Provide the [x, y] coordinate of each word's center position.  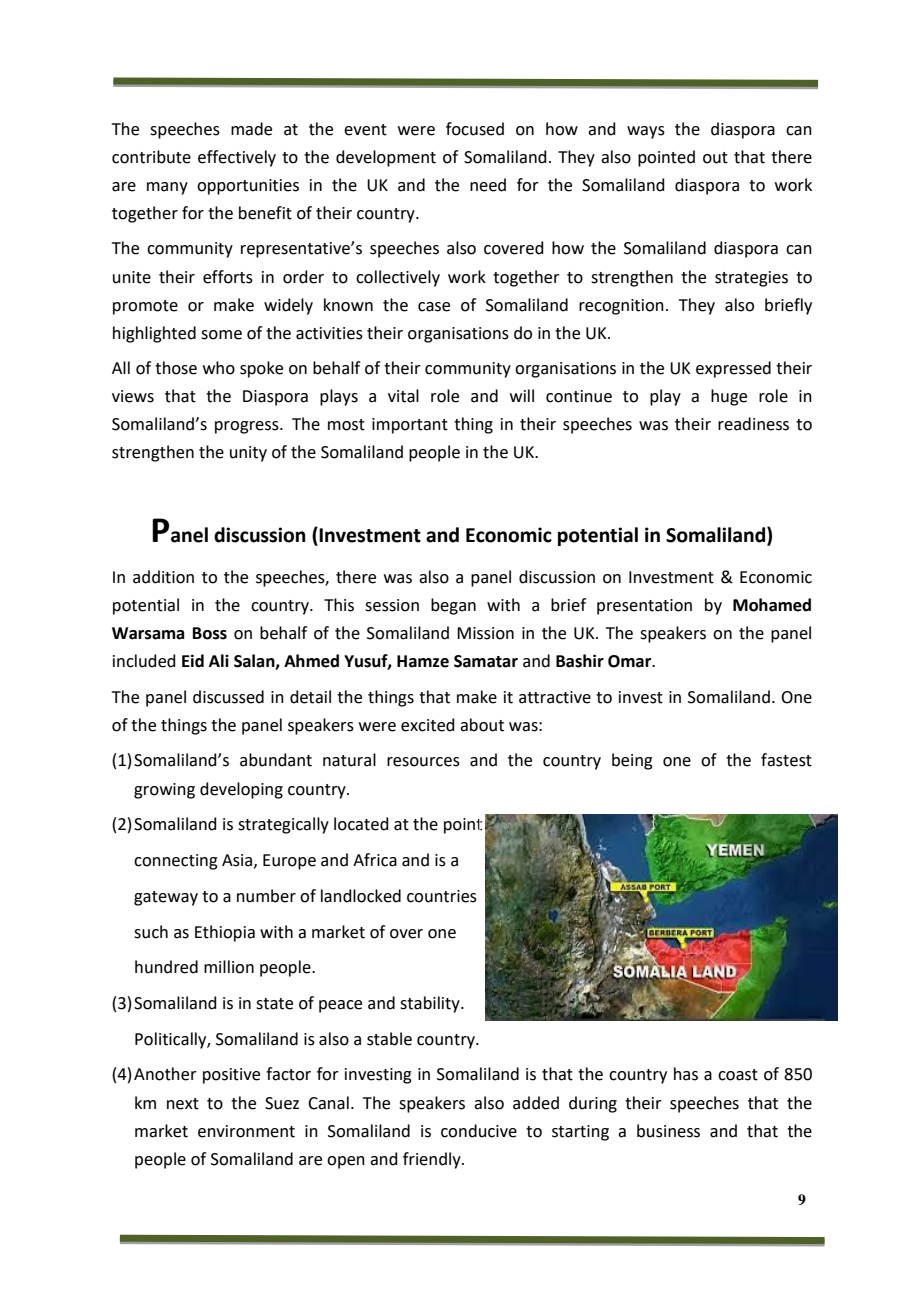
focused [475, 129]
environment [246, 1131]
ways [646, 132]
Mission [485, 633]
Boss [210, 633]
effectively [237, 158]
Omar [631, 661]
